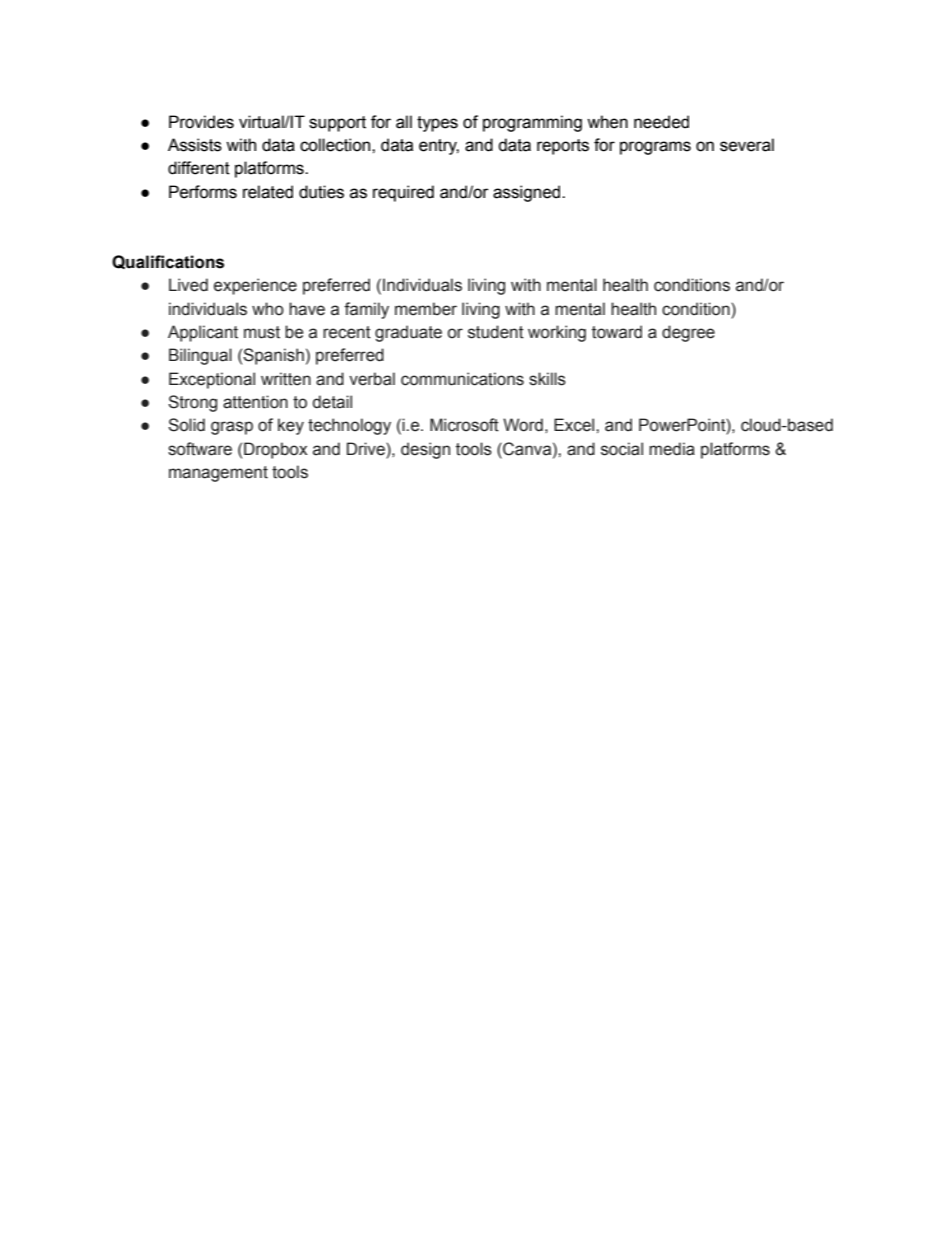  What do you see at coordinates (201, 122) in the document?
I see `Provides` at bounding box center [201, 122].
